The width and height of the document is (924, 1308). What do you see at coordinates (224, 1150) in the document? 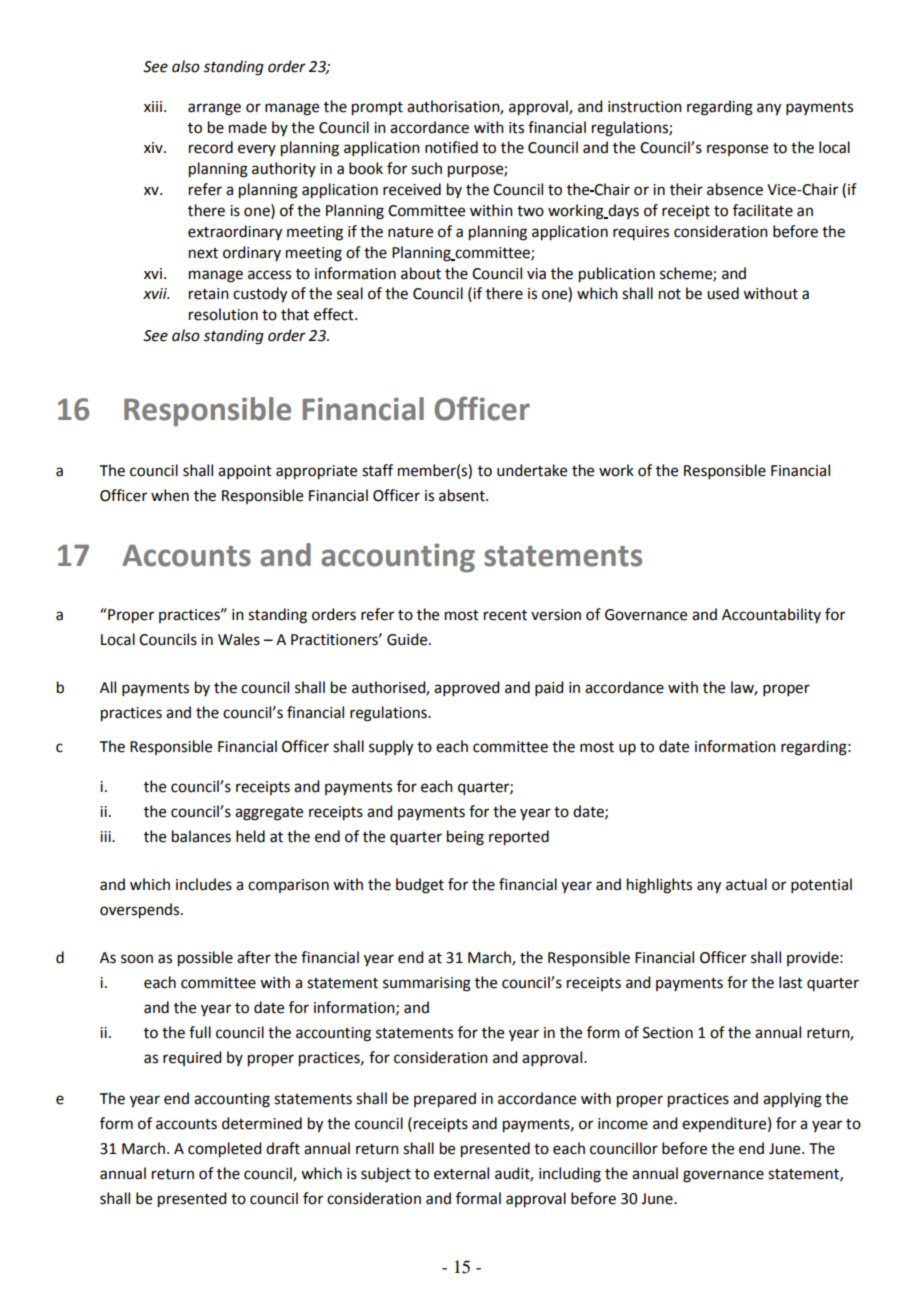
I see `completed` at bounding box center [224, 1150].
